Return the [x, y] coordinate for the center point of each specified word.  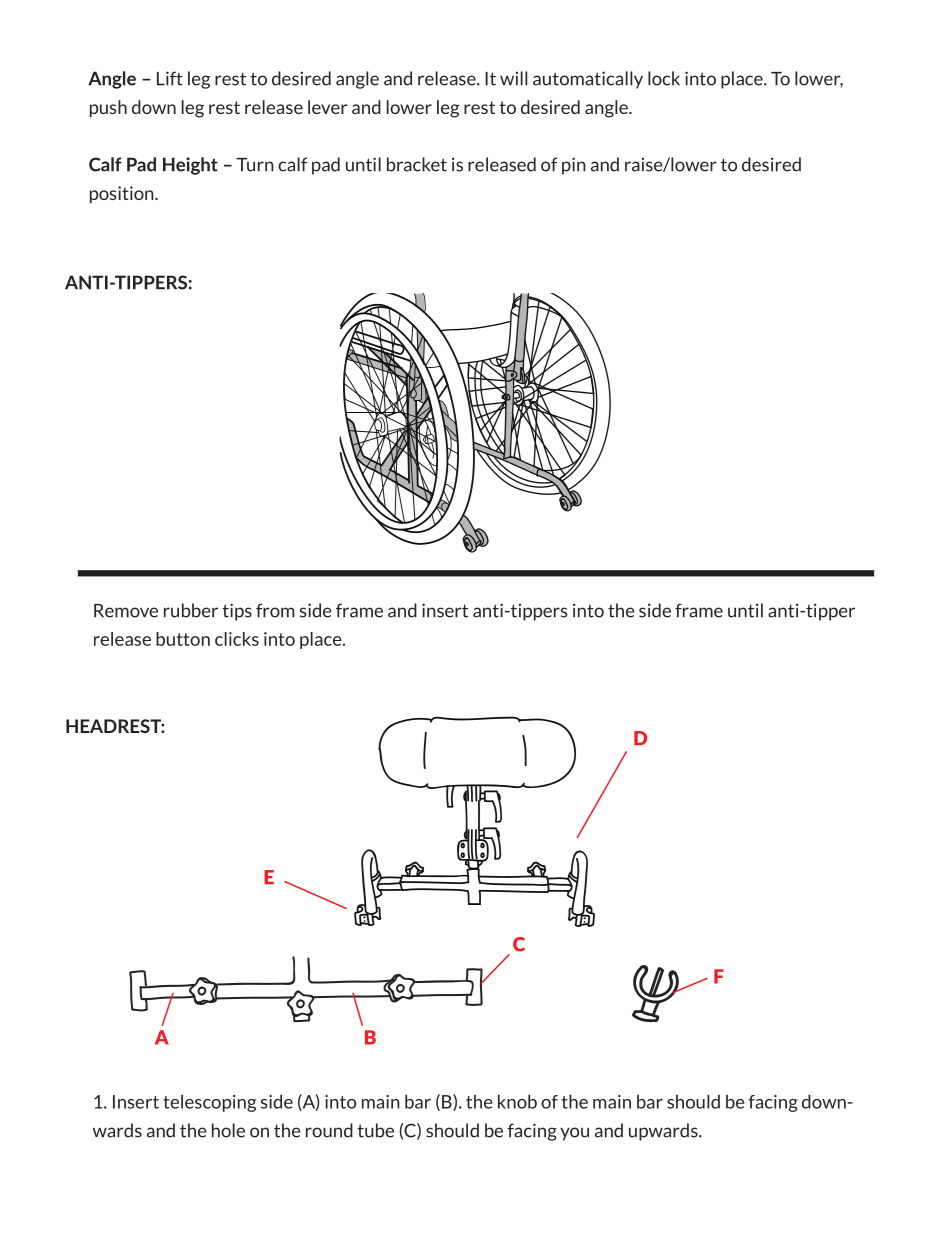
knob [517, 1101]
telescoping [209, 1103]
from [275, 610]
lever [328, 107]
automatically [588, 80]
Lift [170, 78]
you [574, 1134]
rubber [191, 610]
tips [237, 612]
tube [375, 1130]
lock [664, 78]
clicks [237, 639]
